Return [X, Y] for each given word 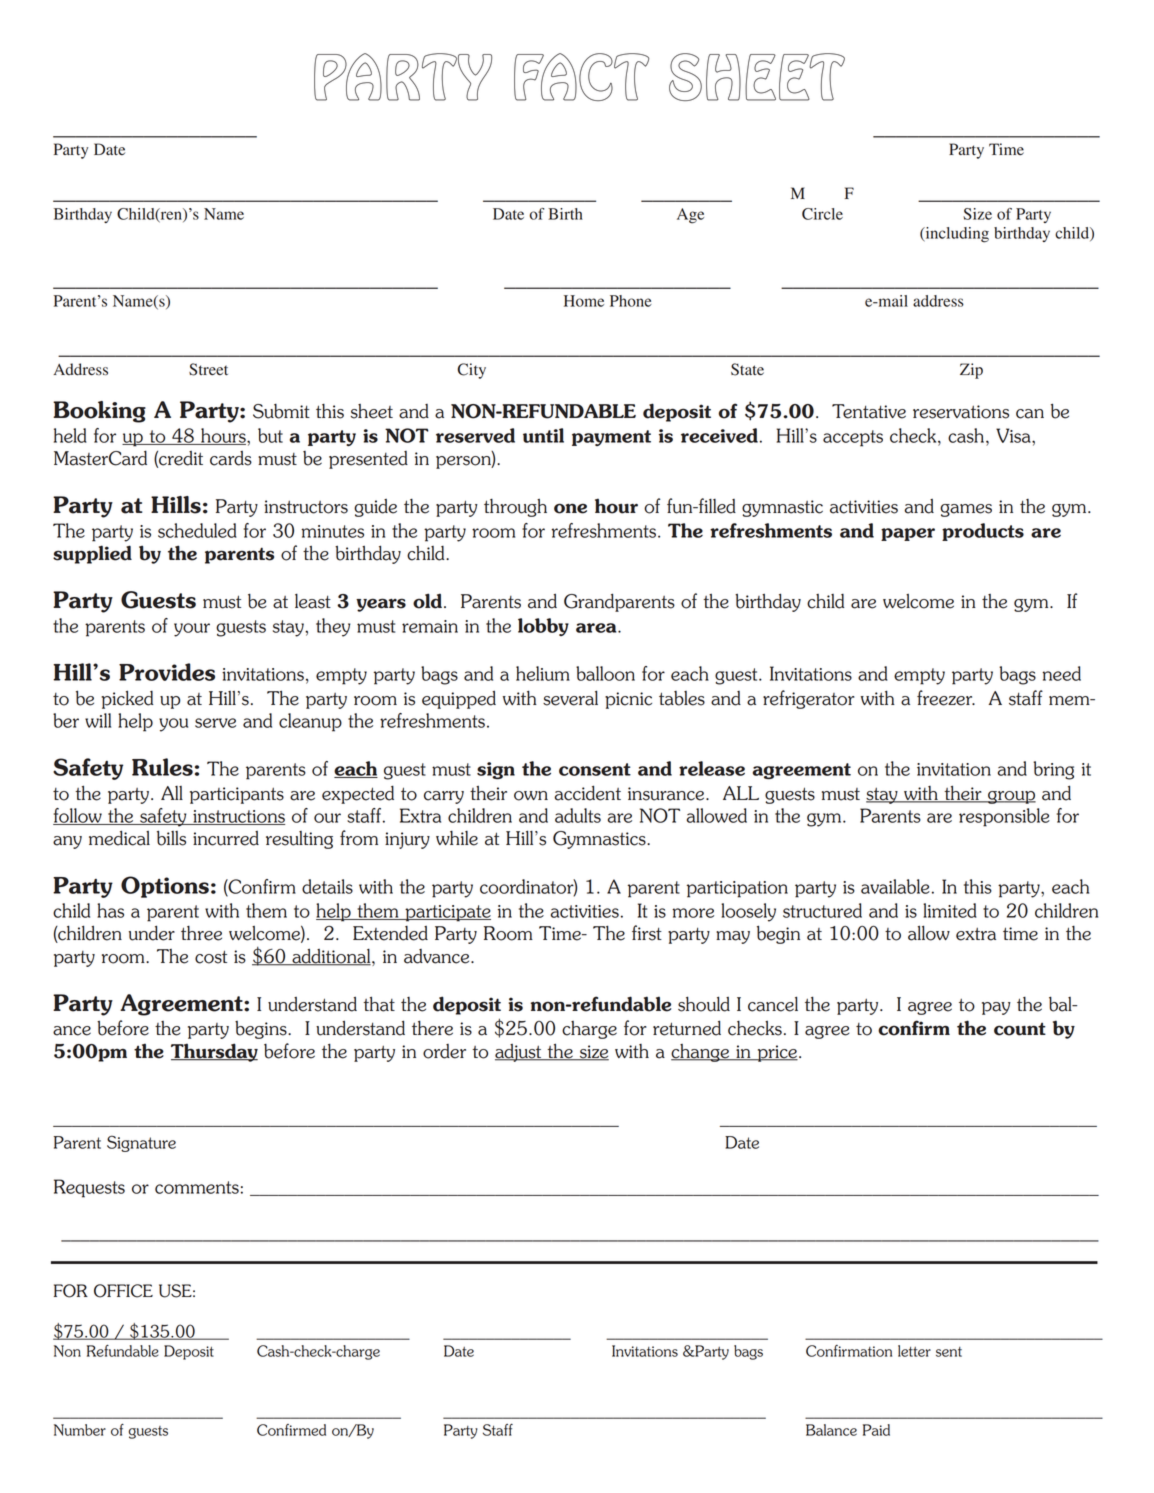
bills [171, 838]
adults [578, 815]
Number [80, 1430]
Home [584, 301]
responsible [1004, 817]
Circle [822, 214]
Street [208, 369]
